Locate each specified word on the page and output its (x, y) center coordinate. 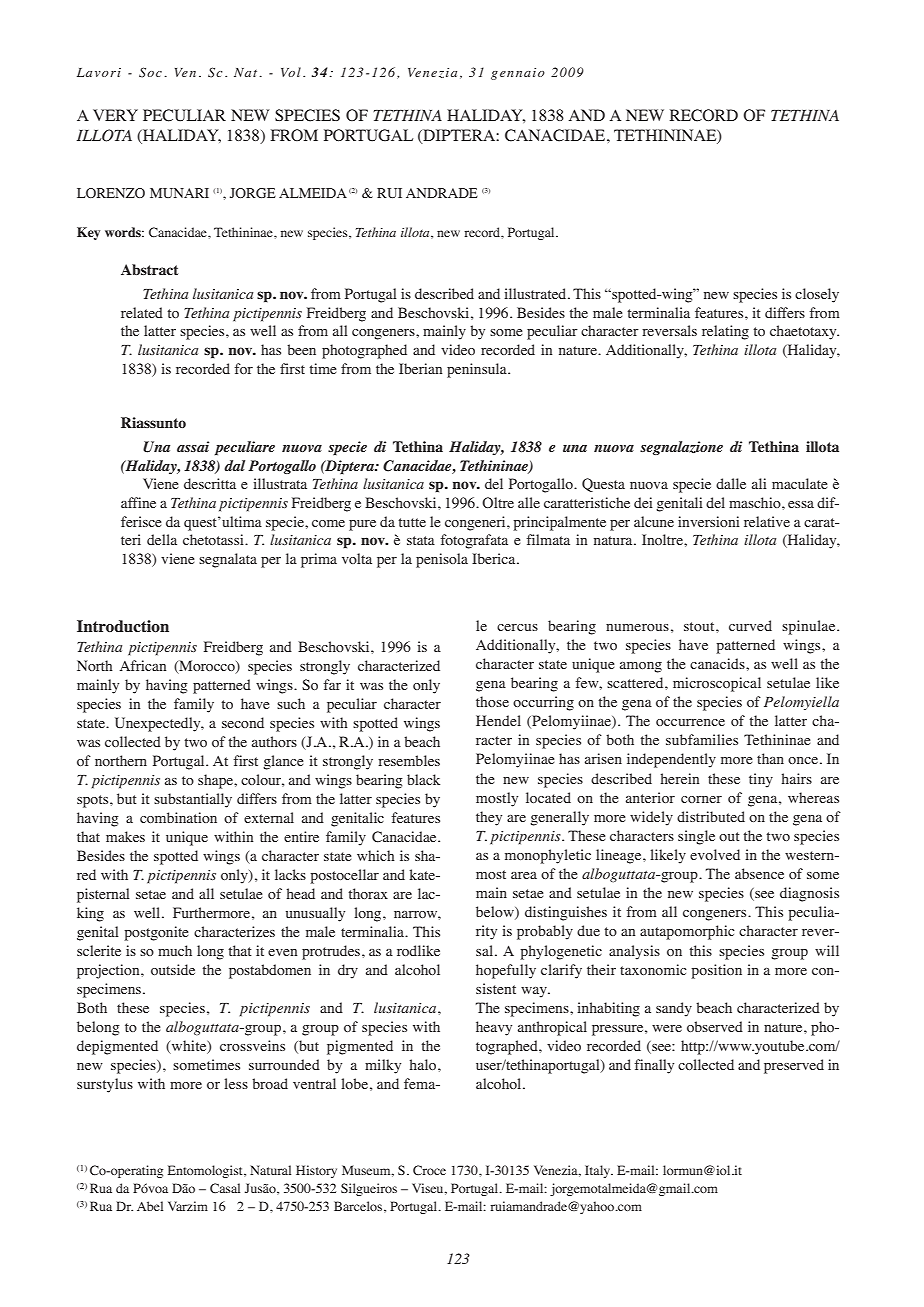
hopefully (506, 971)
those (492, 701)
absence (759, 873)
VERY (115, 115)
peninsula (478, 370)
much (175, 950)
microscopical (717, 684)
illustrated (536, 293)
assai (193, 446)
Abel (150, 1206)
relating (725, 332)
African (143, 665)
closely (817, 295)
